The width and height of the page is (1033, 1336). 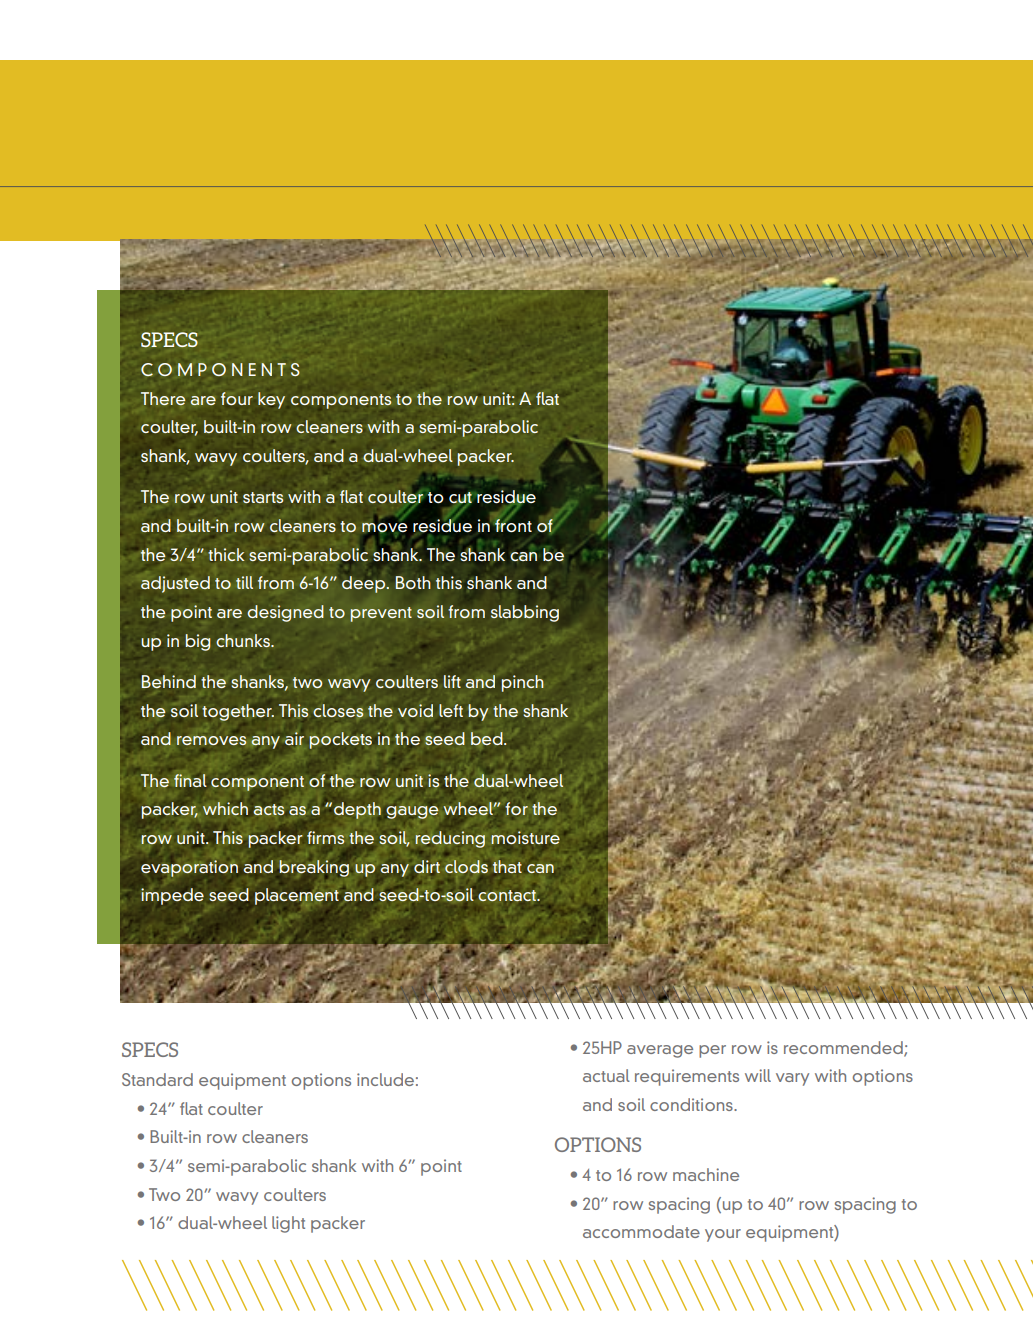 I want to click on pinch, so click(x=523, y=683).
